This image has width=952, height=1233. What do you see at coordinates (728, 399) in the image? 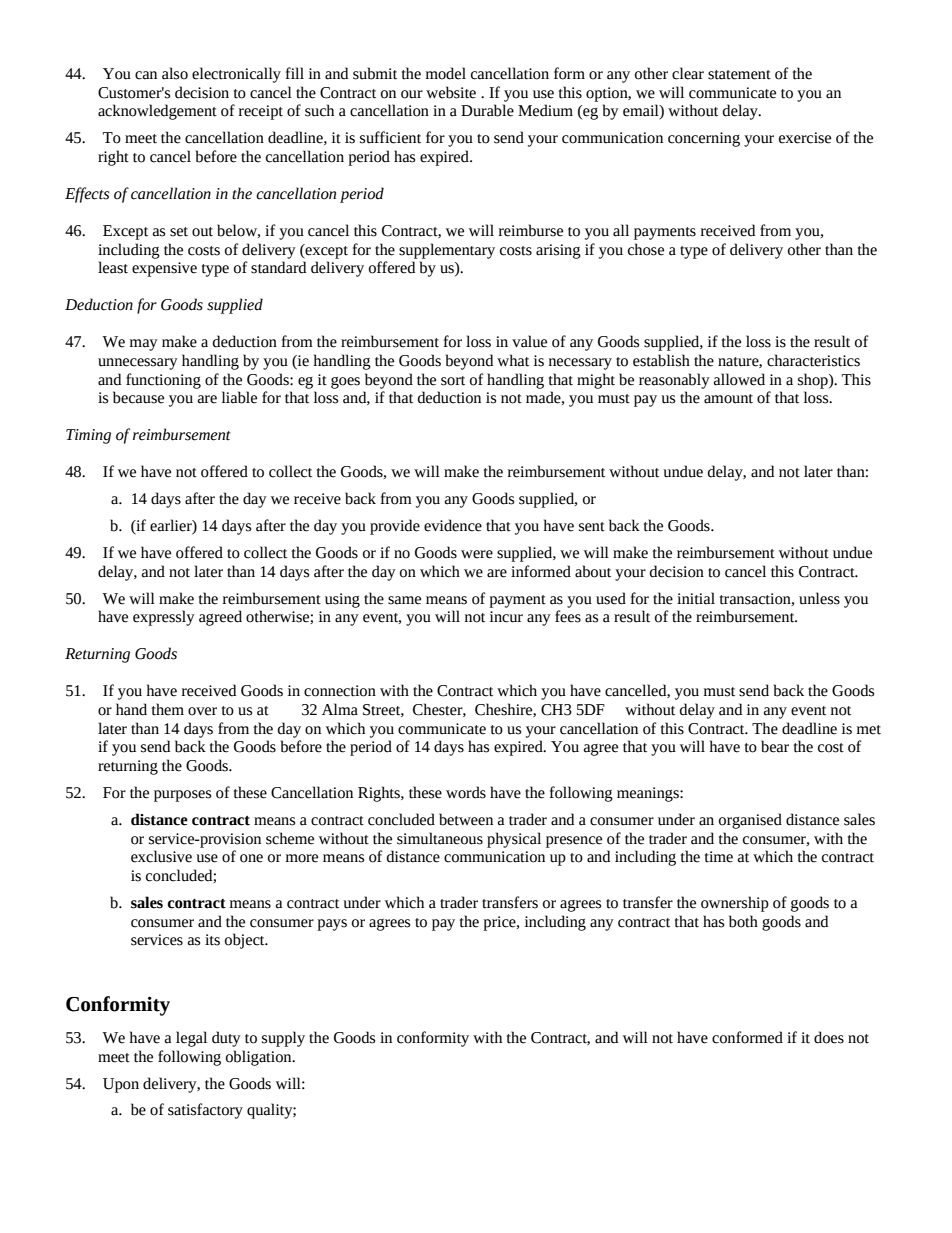
I see `amount` at bounding box center [728, 399].
